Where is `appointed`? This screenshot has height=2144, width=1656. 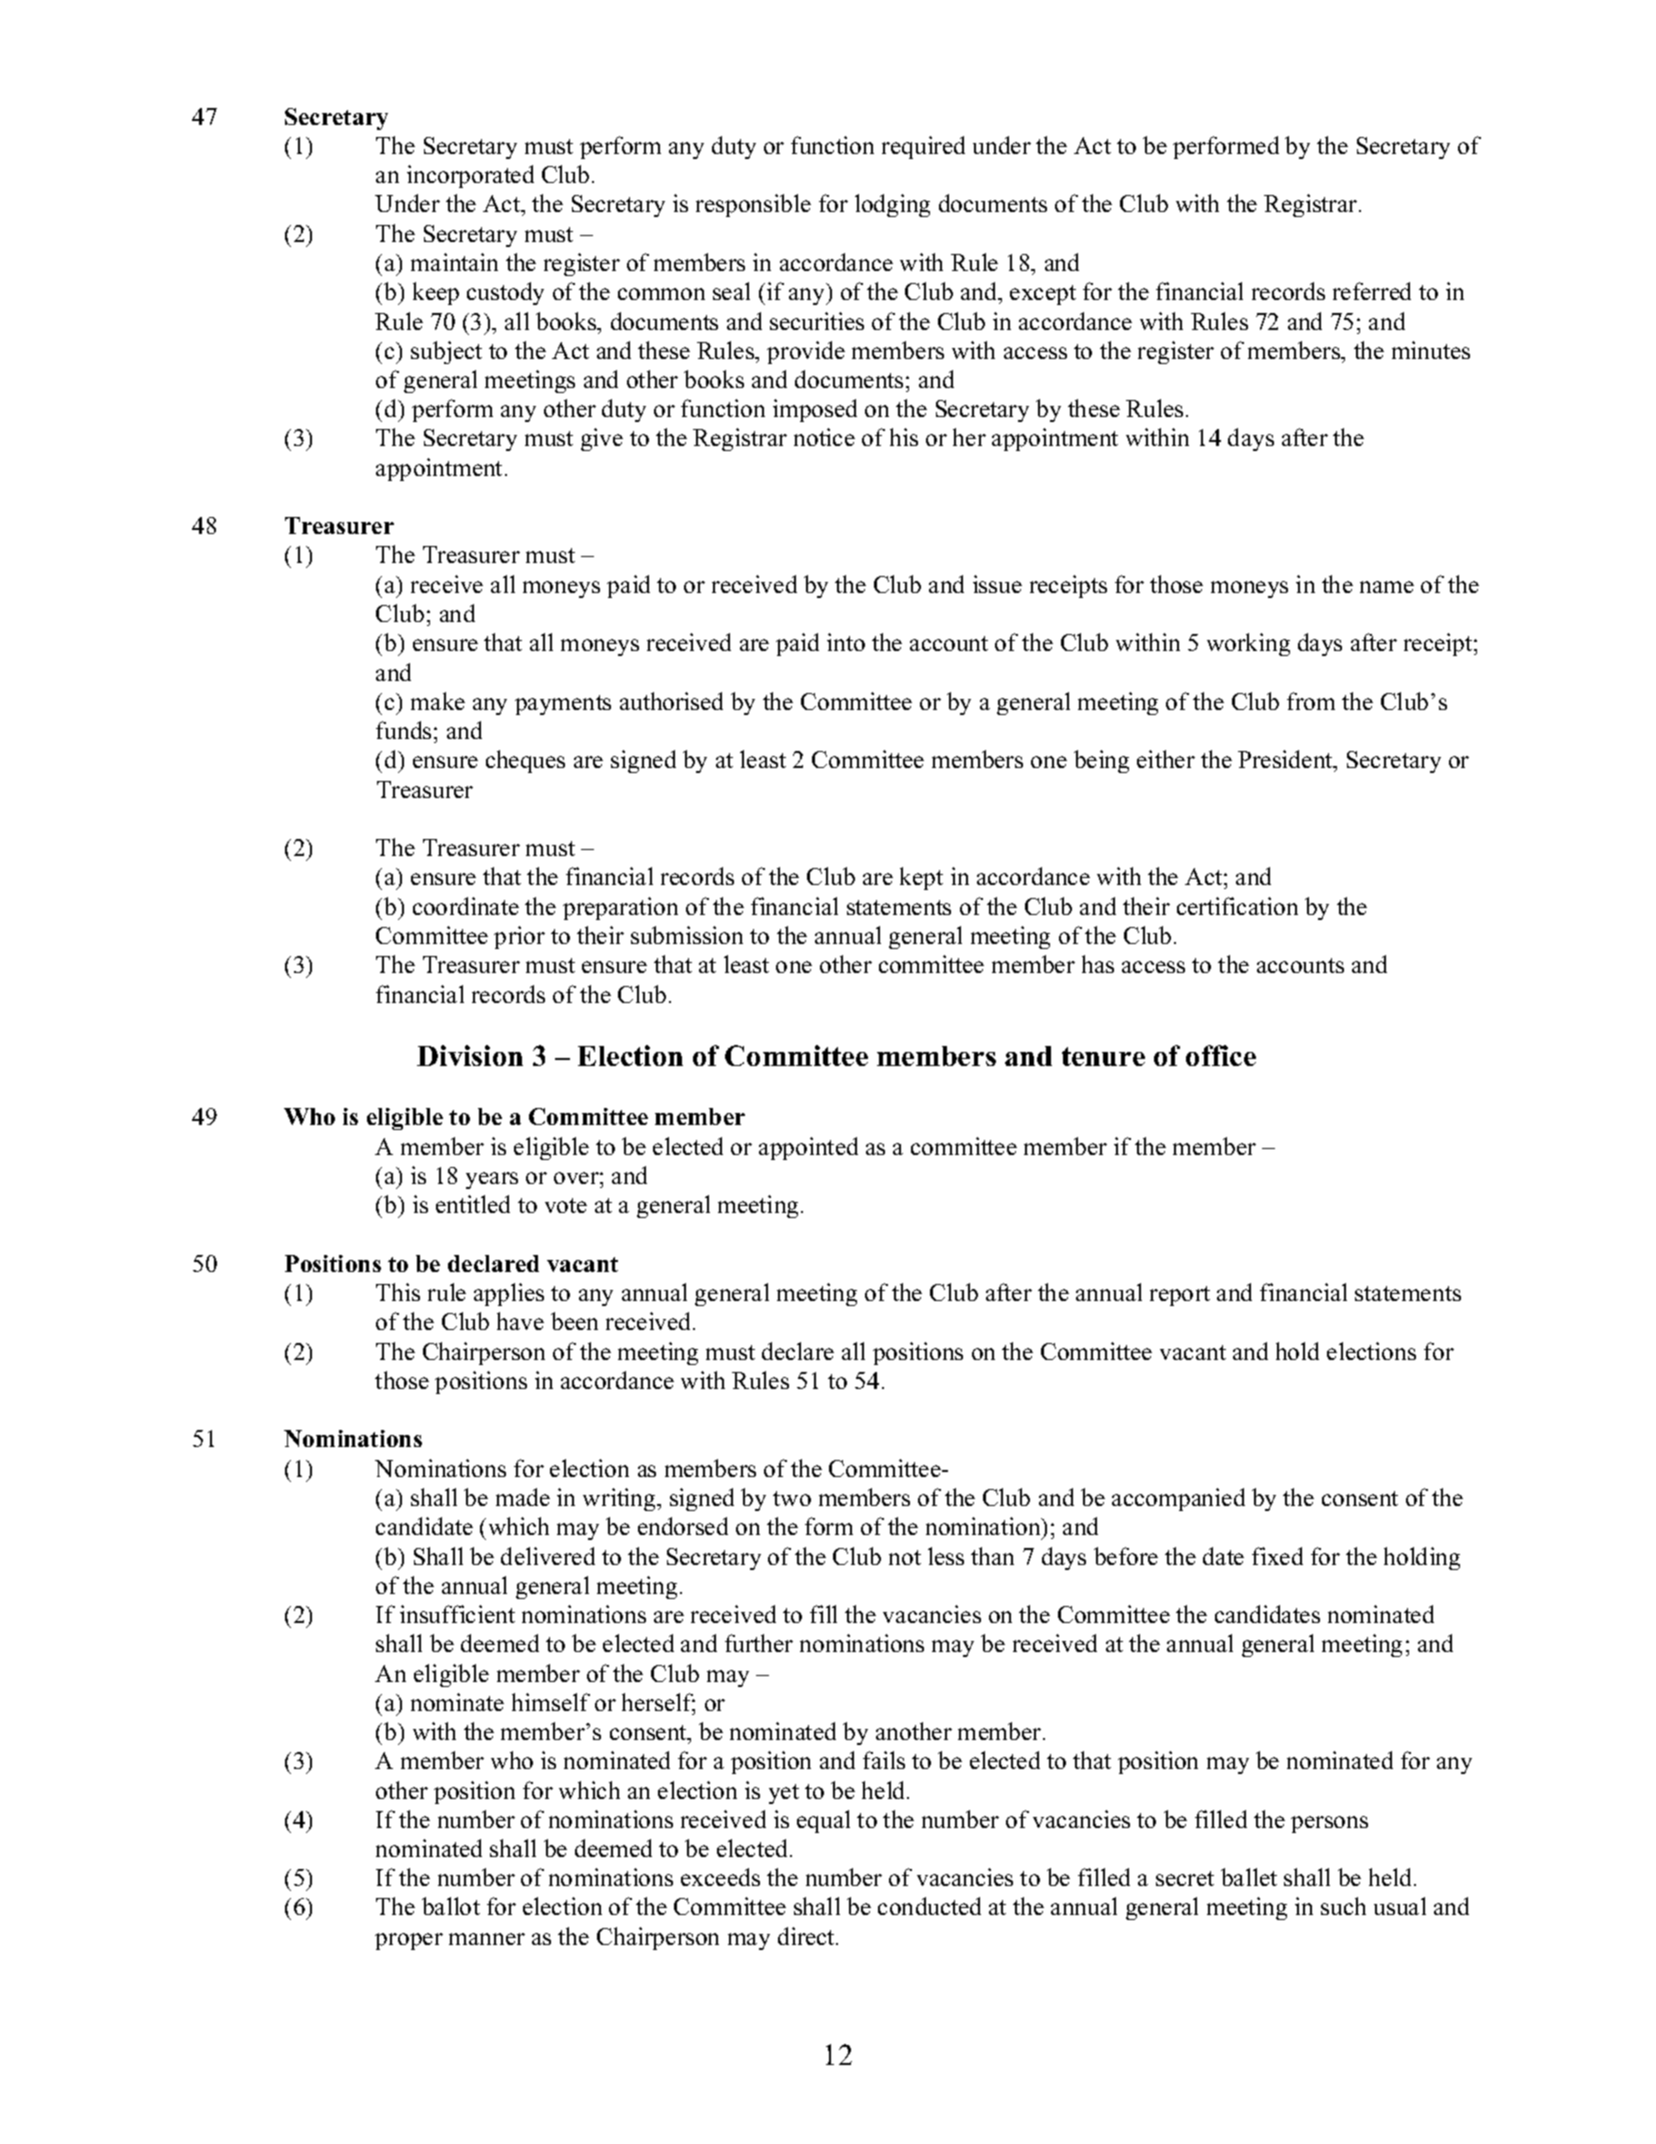
appointed is located at coordinates (808, 1148).
